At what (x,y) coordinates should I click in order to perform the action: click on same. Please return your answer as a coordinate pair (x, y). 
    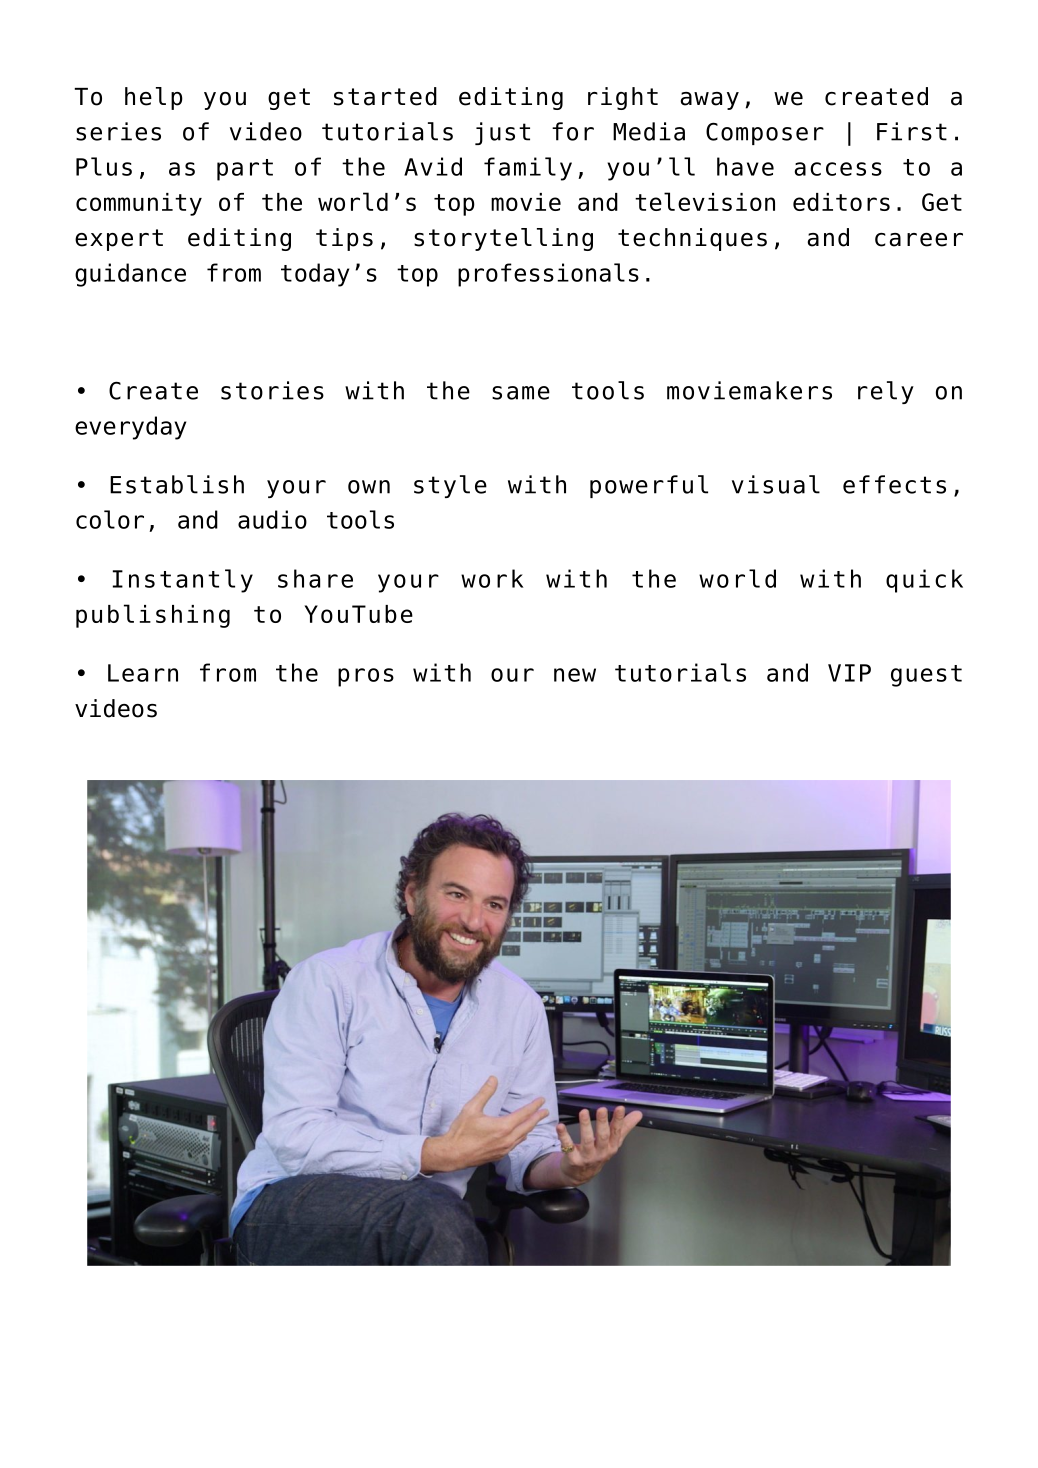
    Looking at the image, I should click on (521, 393).
